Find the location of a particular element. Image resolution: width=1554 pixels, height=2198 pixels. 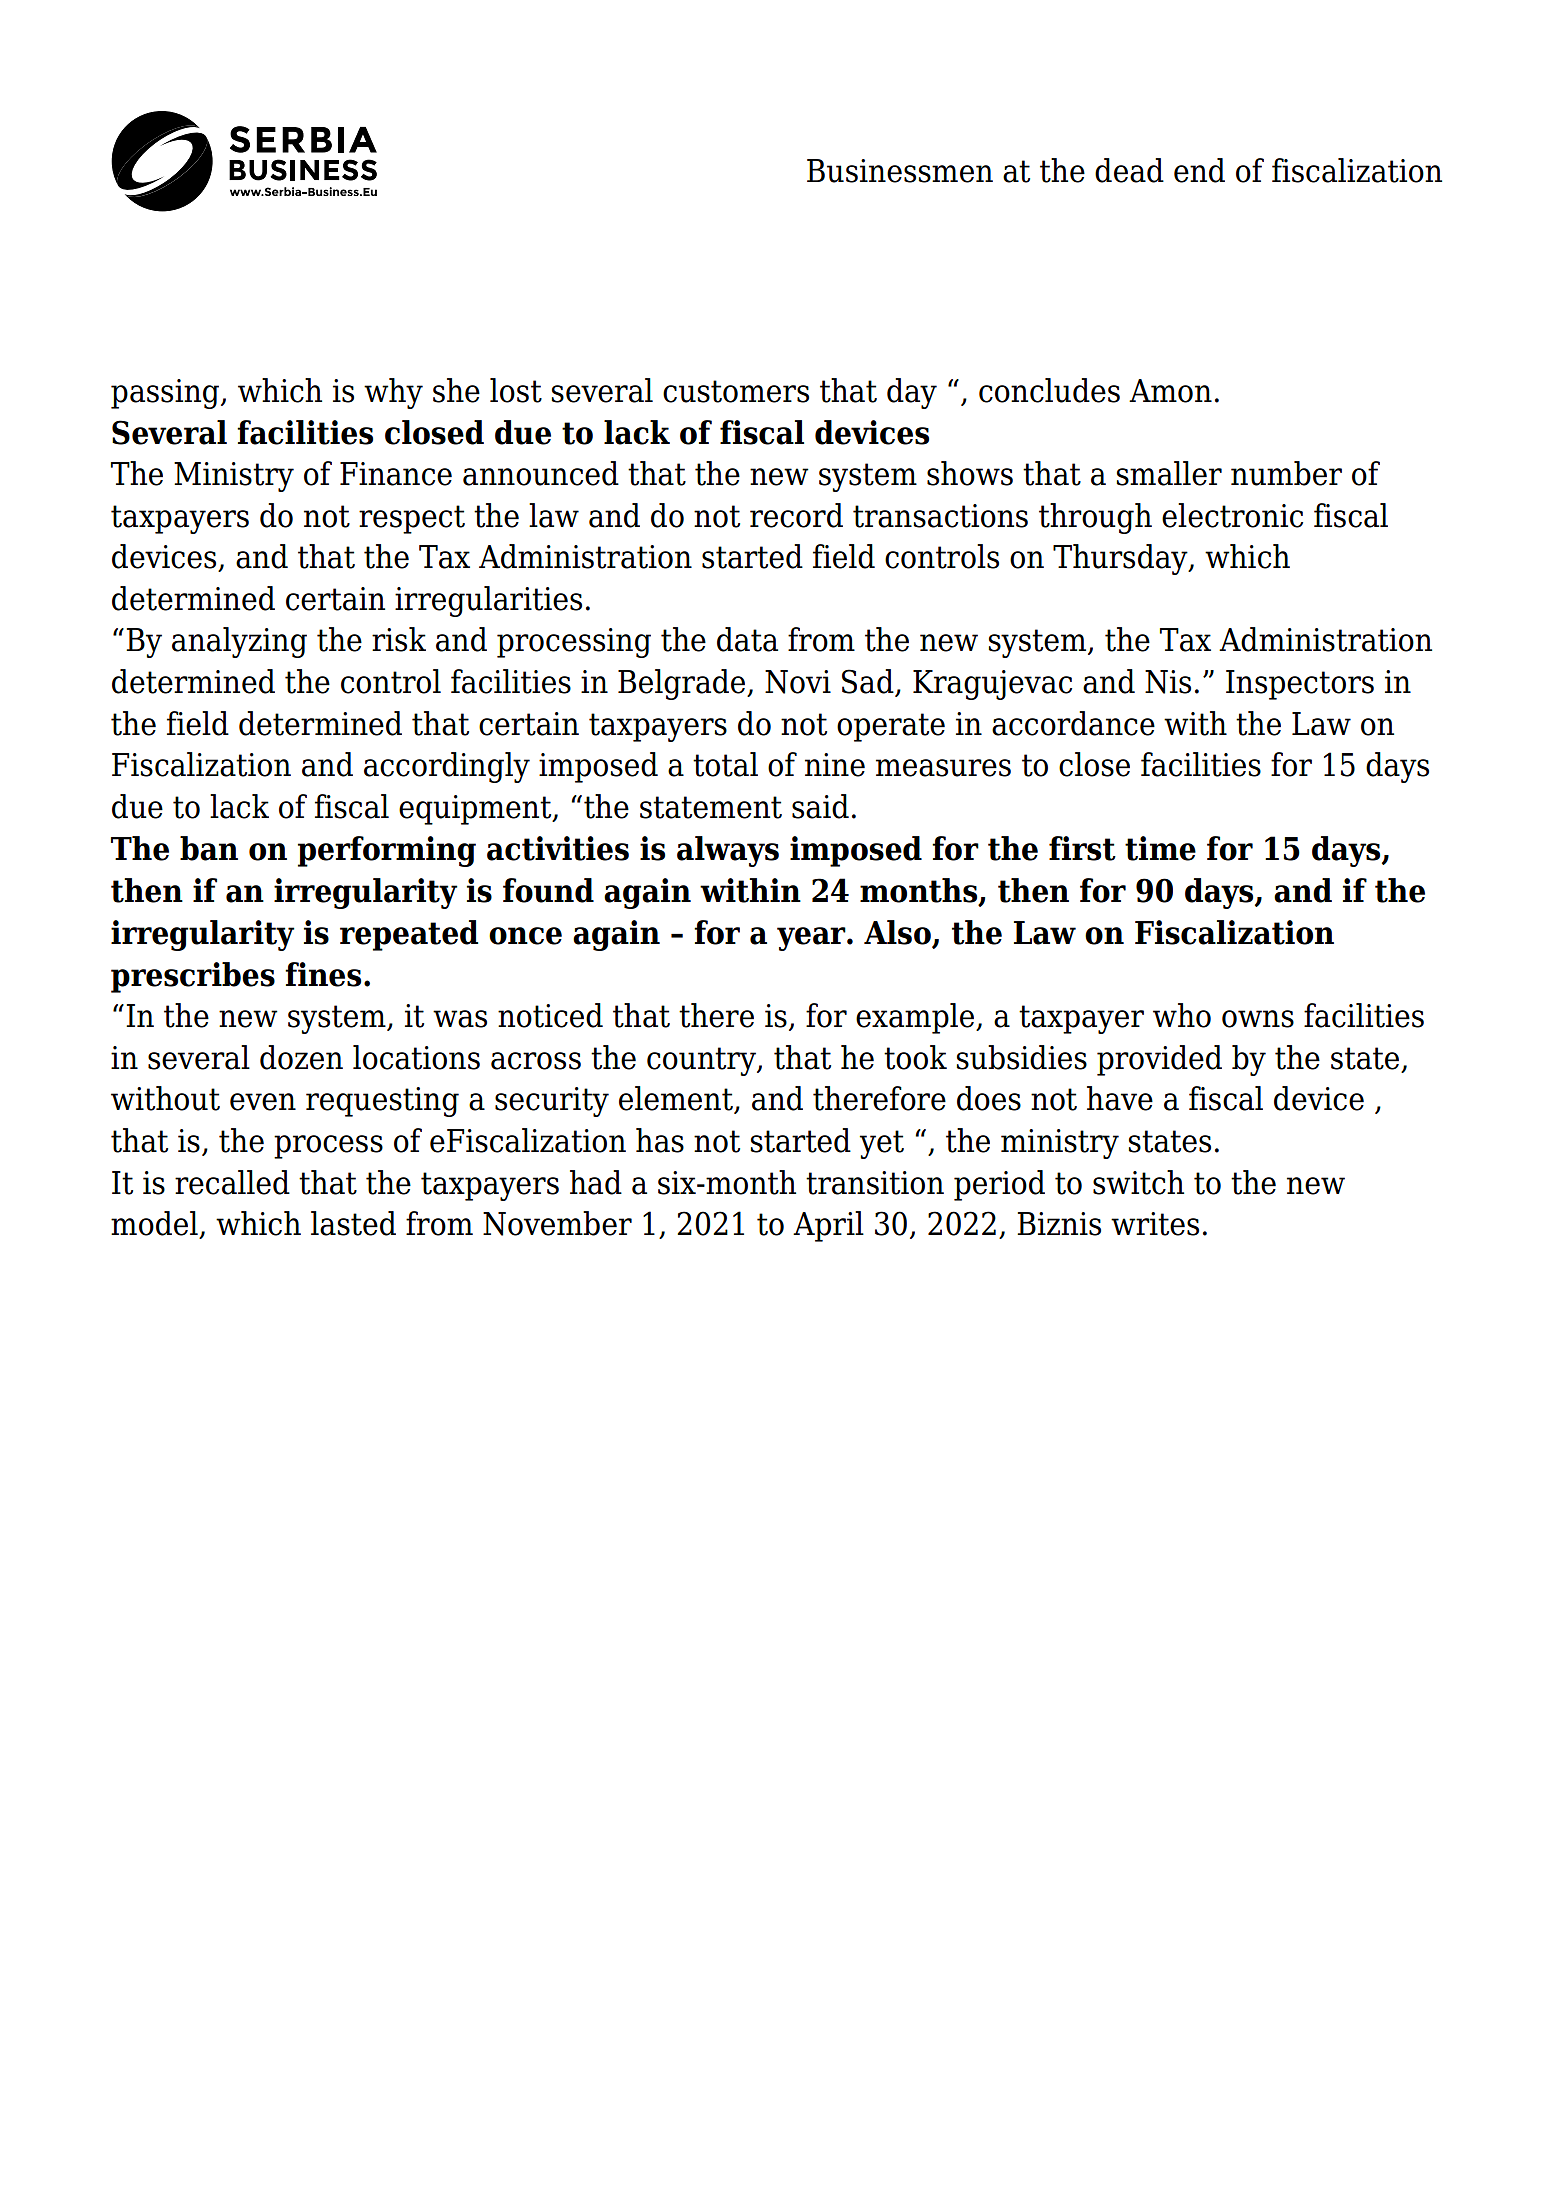

who is located at coordinates (1182, 1015).
